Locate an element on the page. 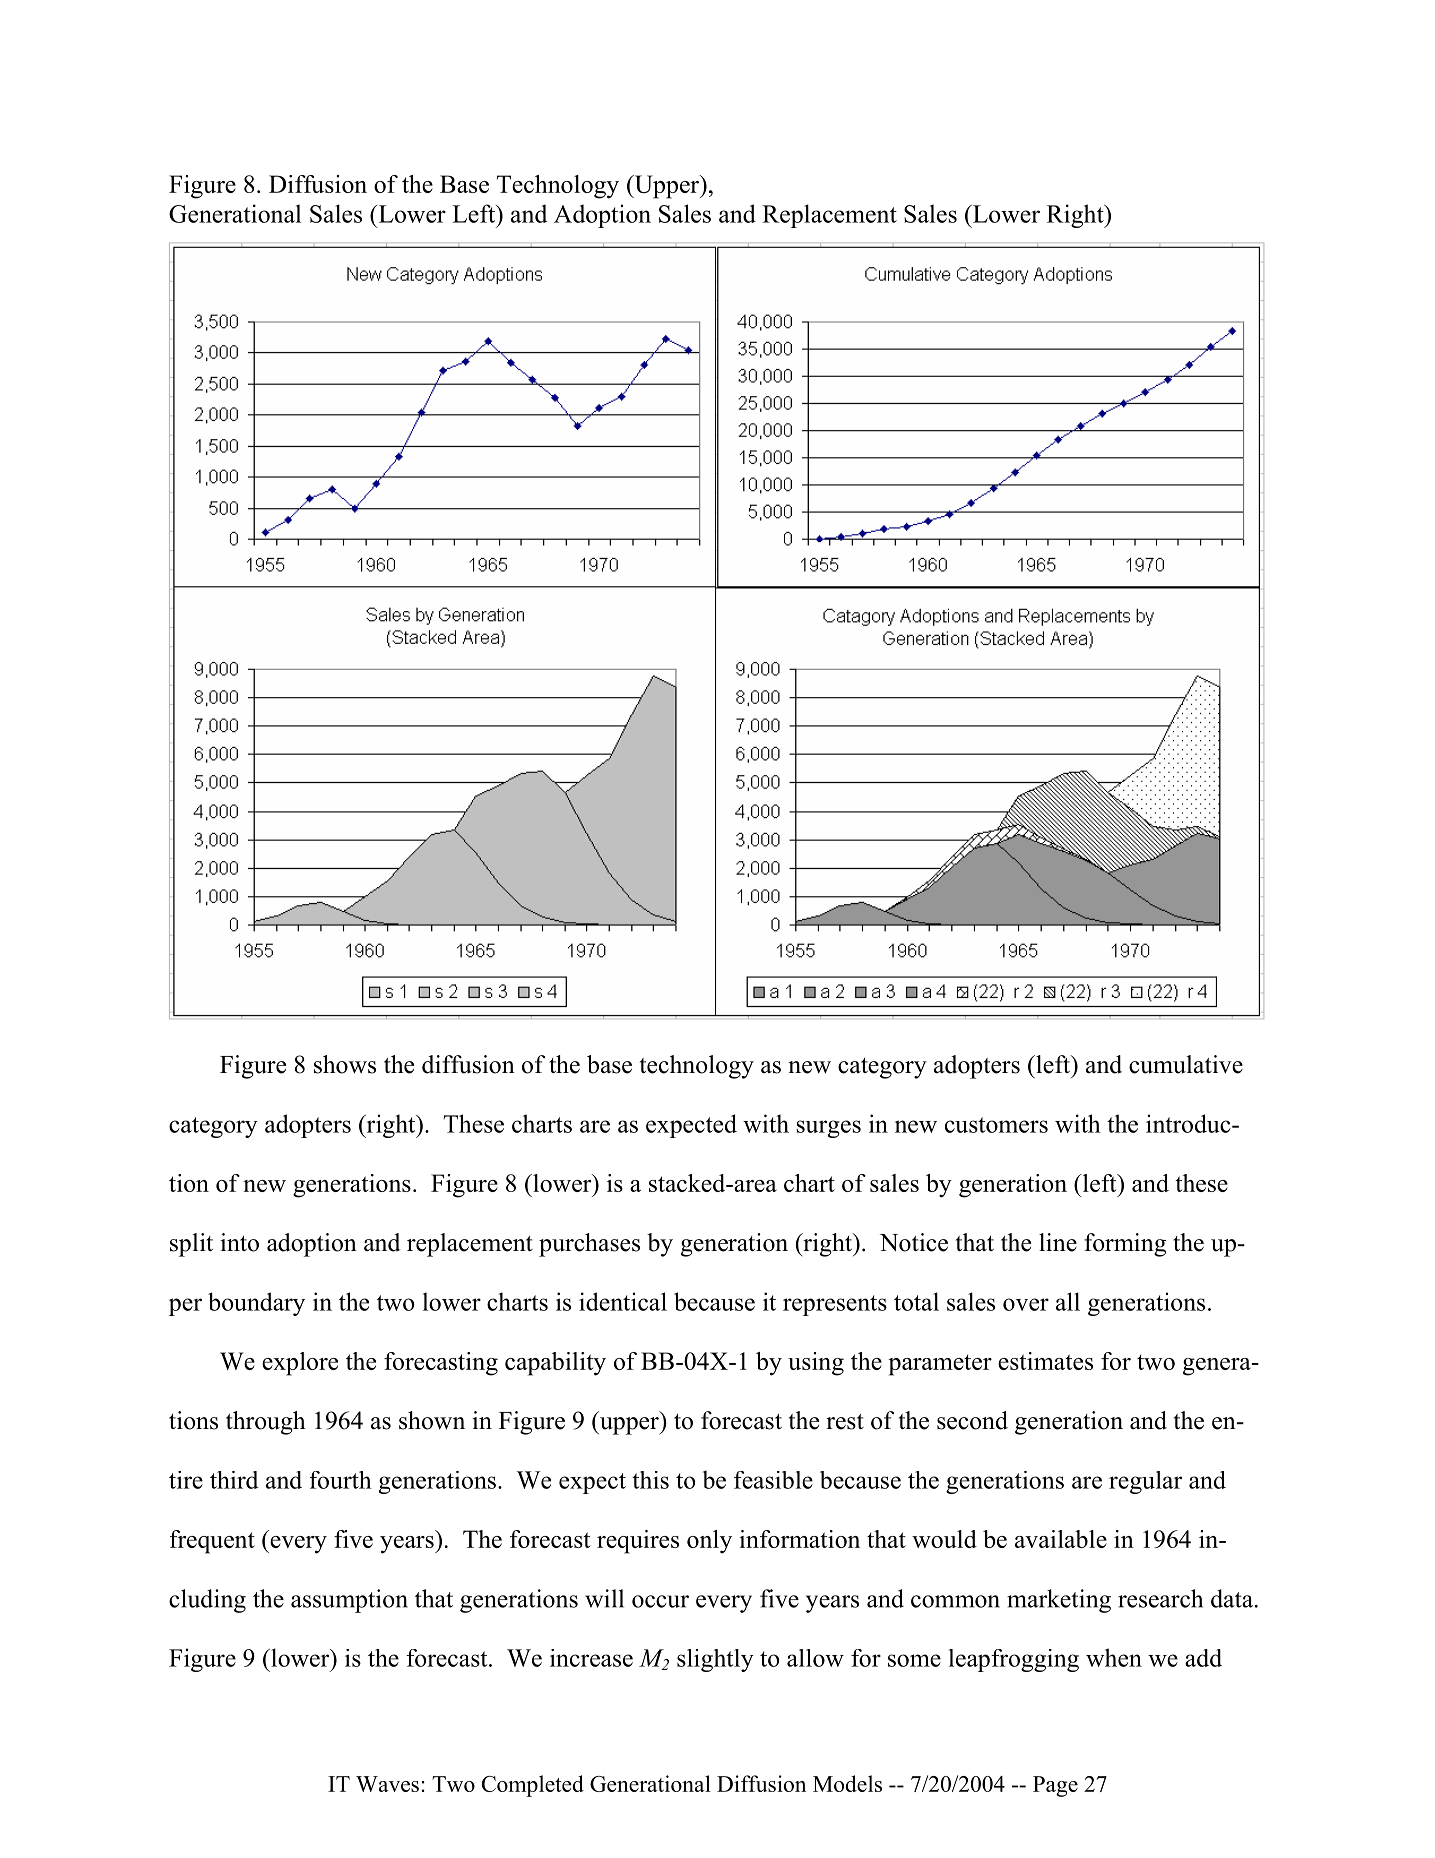  shows is located at coordinates (345, 1064).
